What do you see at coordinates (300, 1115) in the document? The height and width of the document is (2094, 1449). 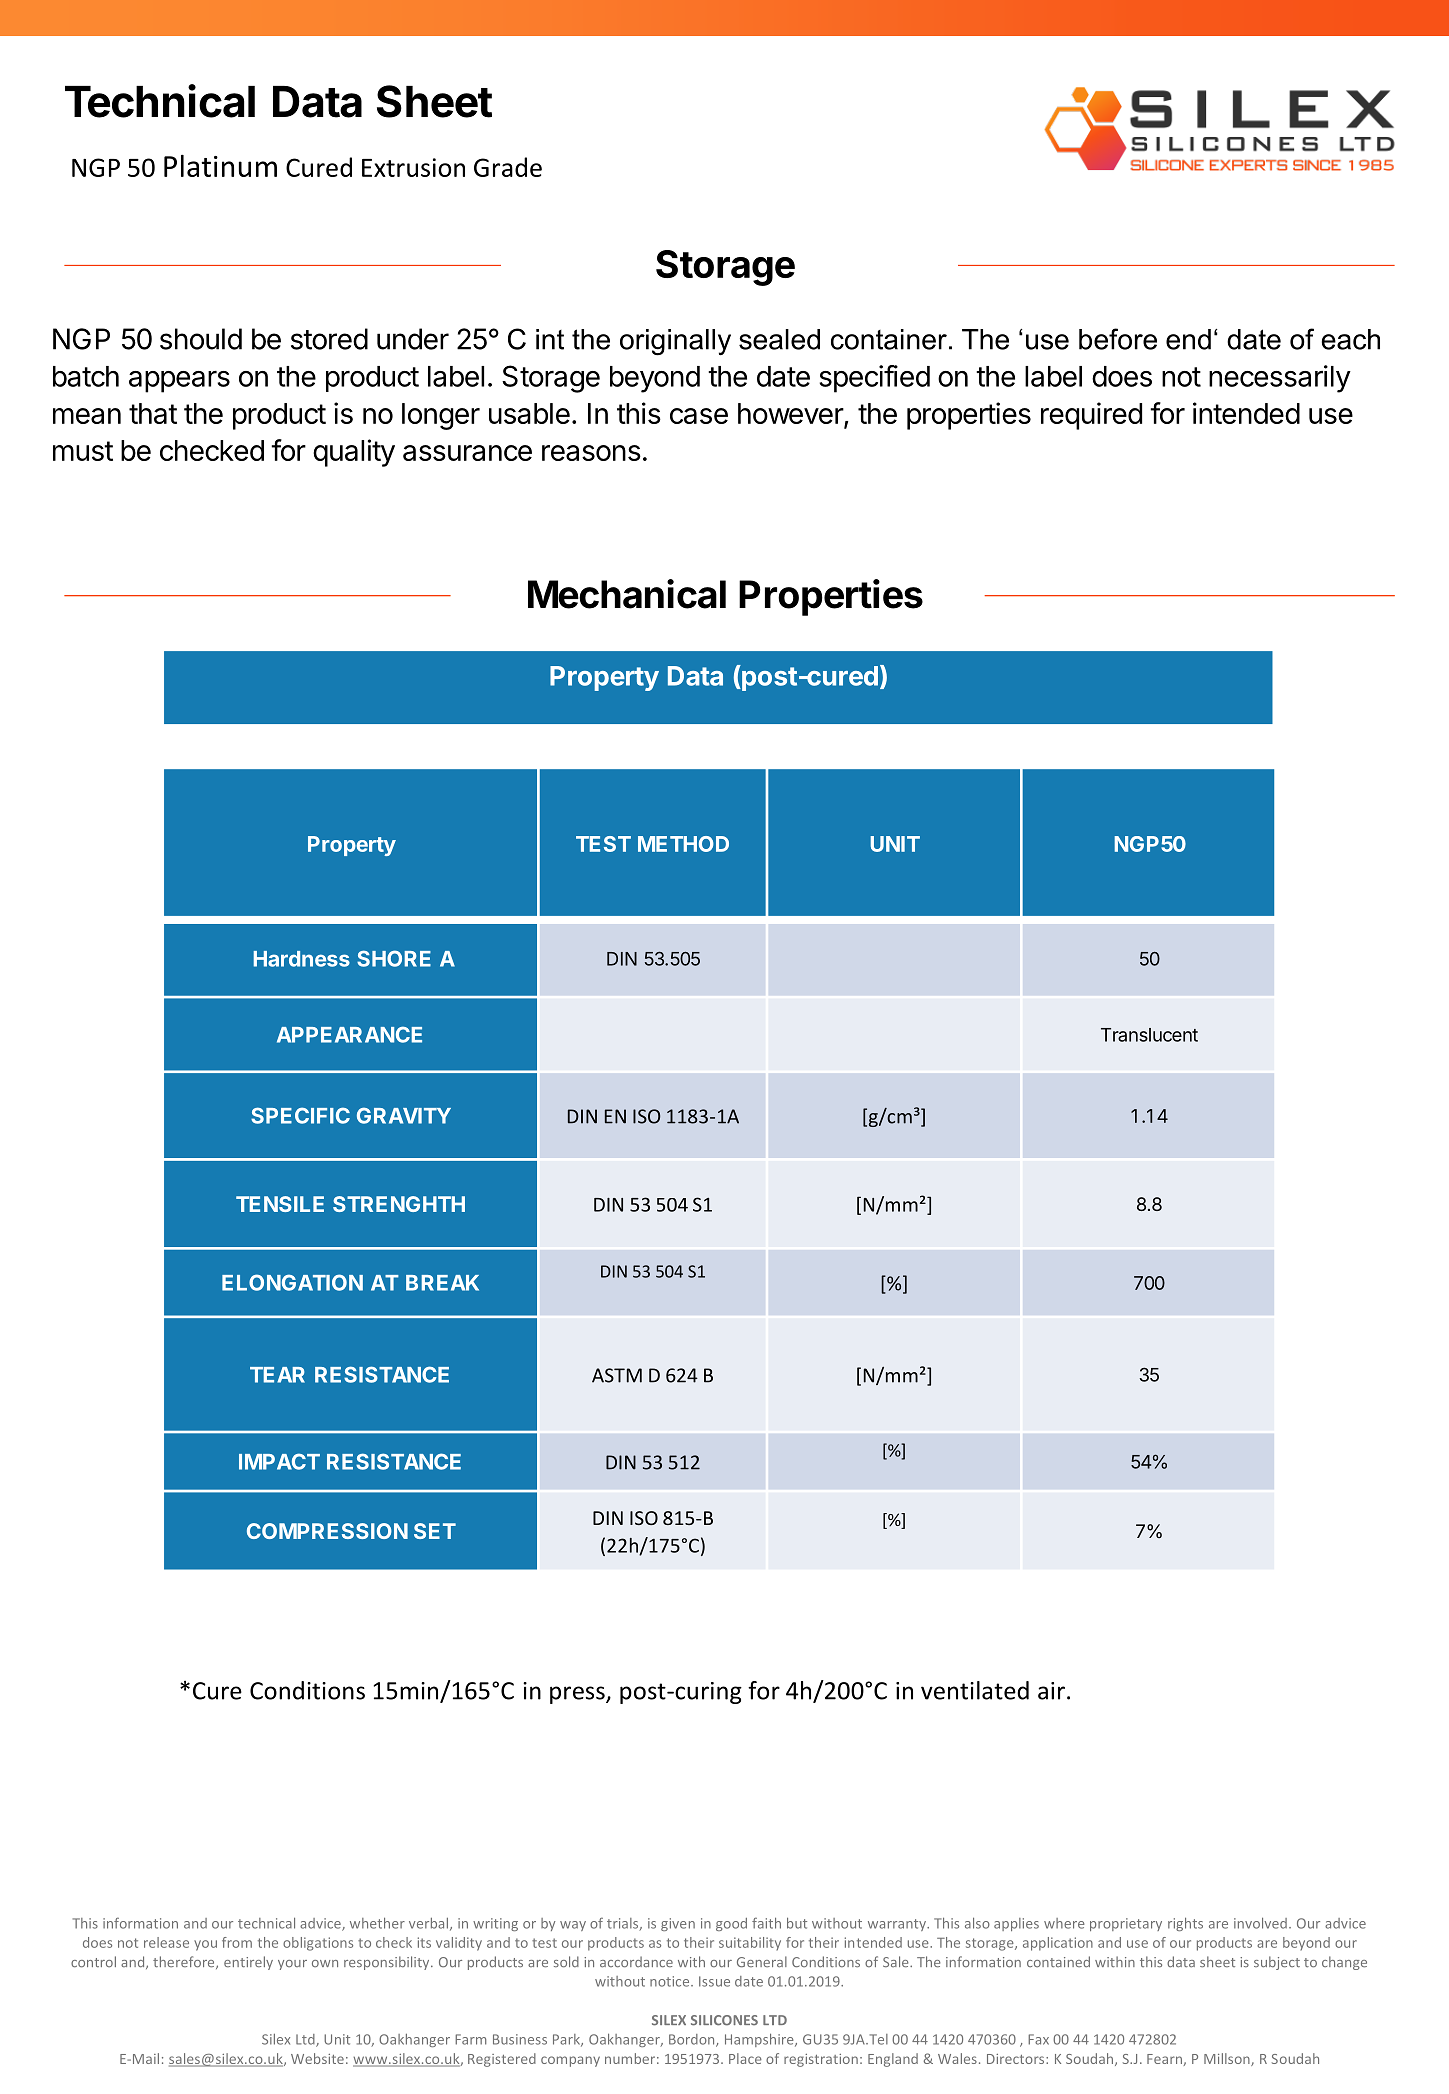 I see `SPECIFIC` at bounding box center [300, 1115].
